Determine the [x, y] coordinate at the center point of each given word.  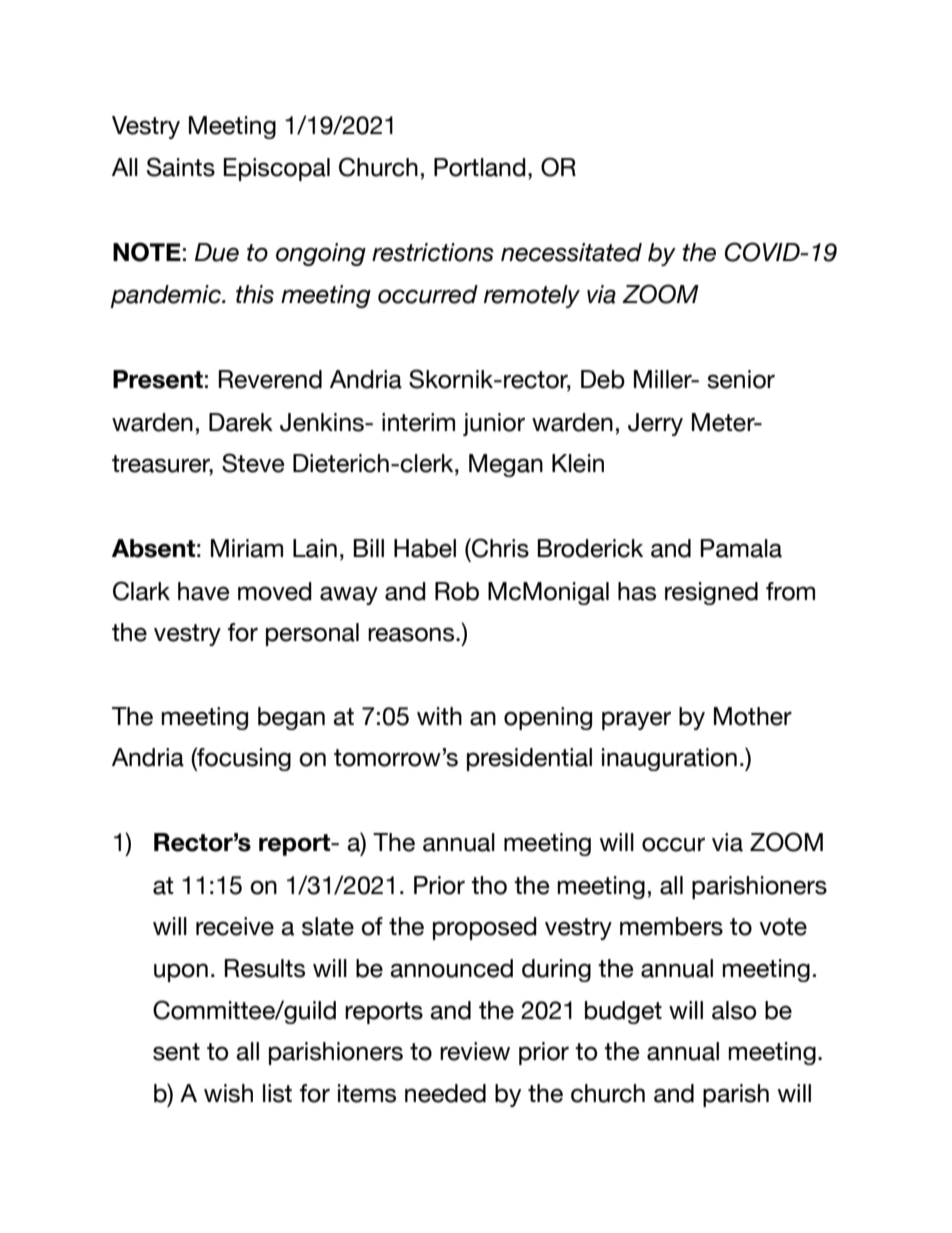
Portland [480, 167]
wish [228, 1093]
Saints [181, 167]
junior [494, 424]
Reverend [270, 379]
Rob [457, 591]
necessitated [571, 252]
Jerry [655, 424]
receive [235, 926]
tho [489, 885]
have [204, 591]
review [475, 1051]
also [734, 1010]
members [671, 926]
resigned [711, 593]
